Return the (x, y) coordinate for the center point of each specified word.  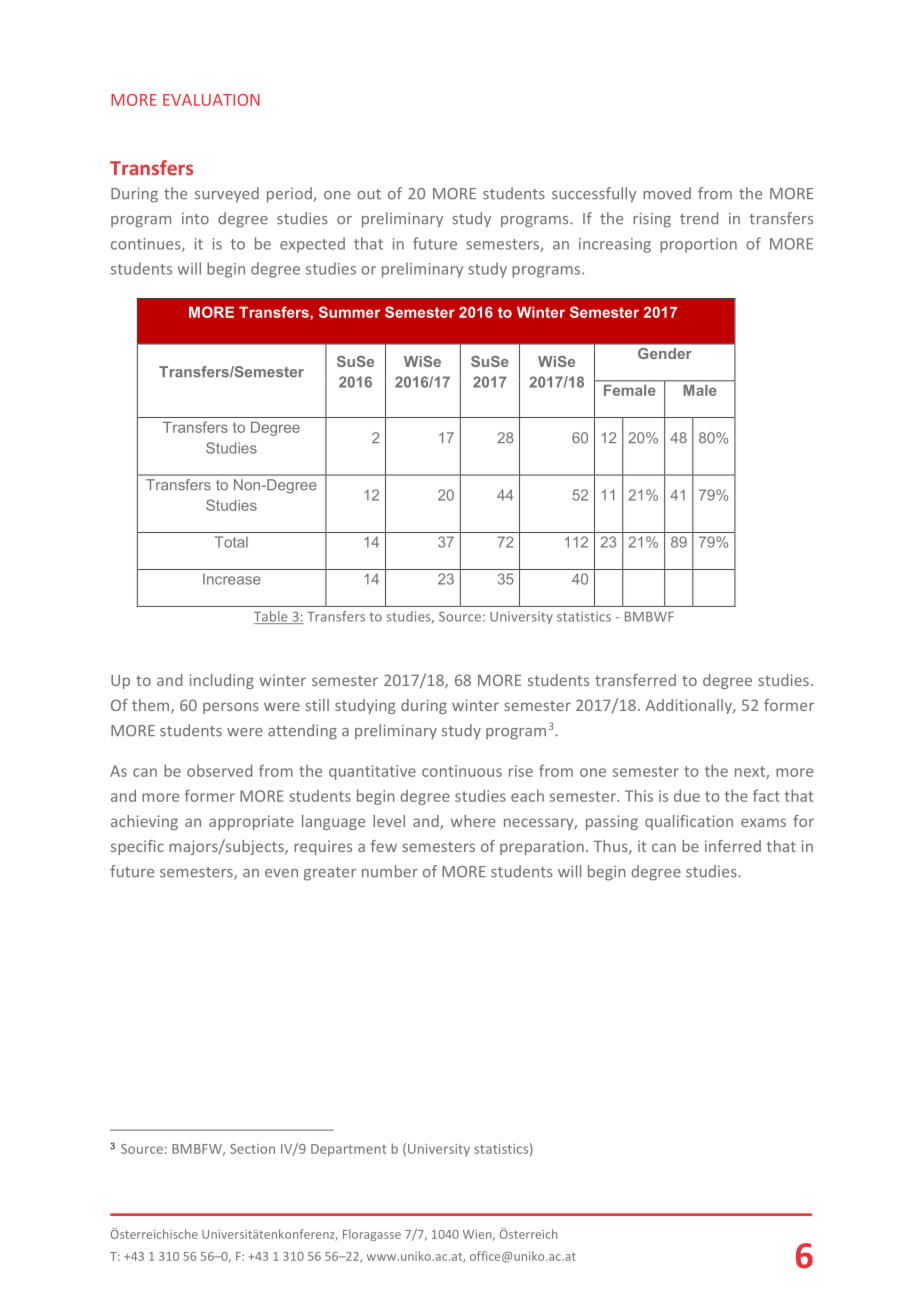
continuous (462, 771)
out (369, 194)
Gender (664, 353)
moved (667, 193)
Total (231, 542)
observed (219, 770)
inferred (733, 846)
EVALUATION (211, 100)
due (687, 795)
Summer (349, 312)
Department (348, 1150)
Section (252, 1149)
